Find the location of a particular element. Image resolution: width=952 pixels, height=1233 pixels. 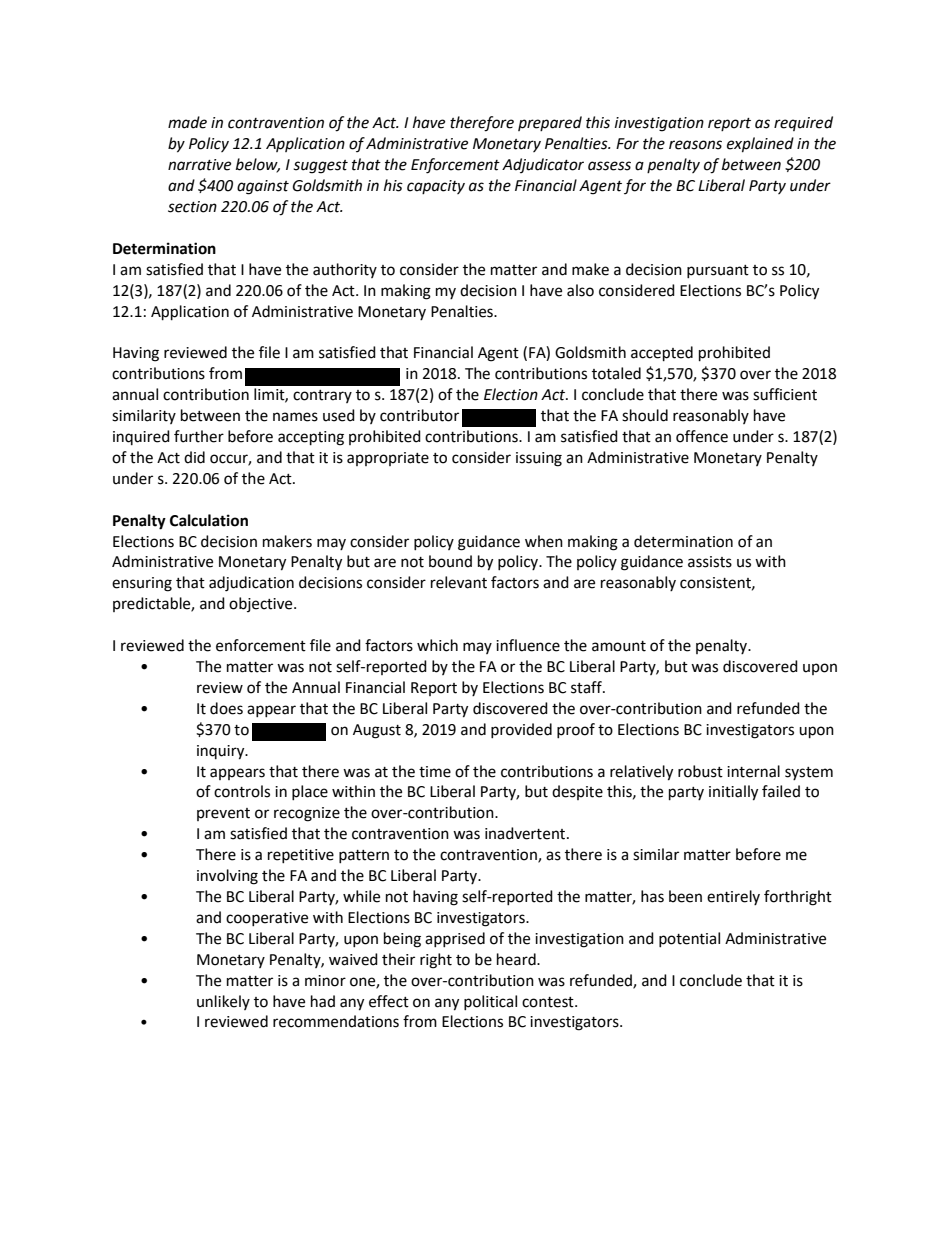

capacity is located at coordinates (436, 187).
